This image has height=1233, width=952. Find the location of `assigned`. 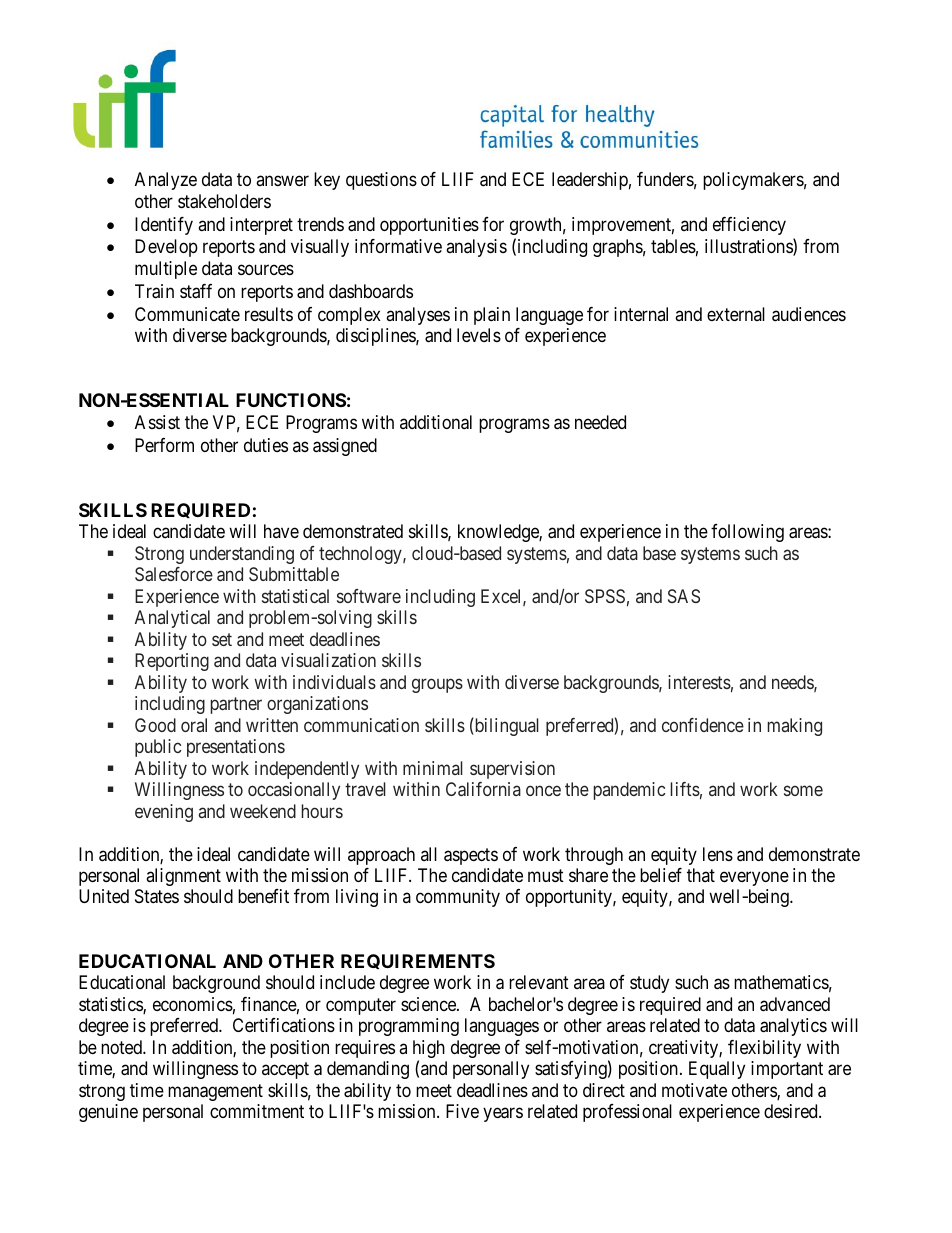

assigned is located at coordinates (345, 447).
